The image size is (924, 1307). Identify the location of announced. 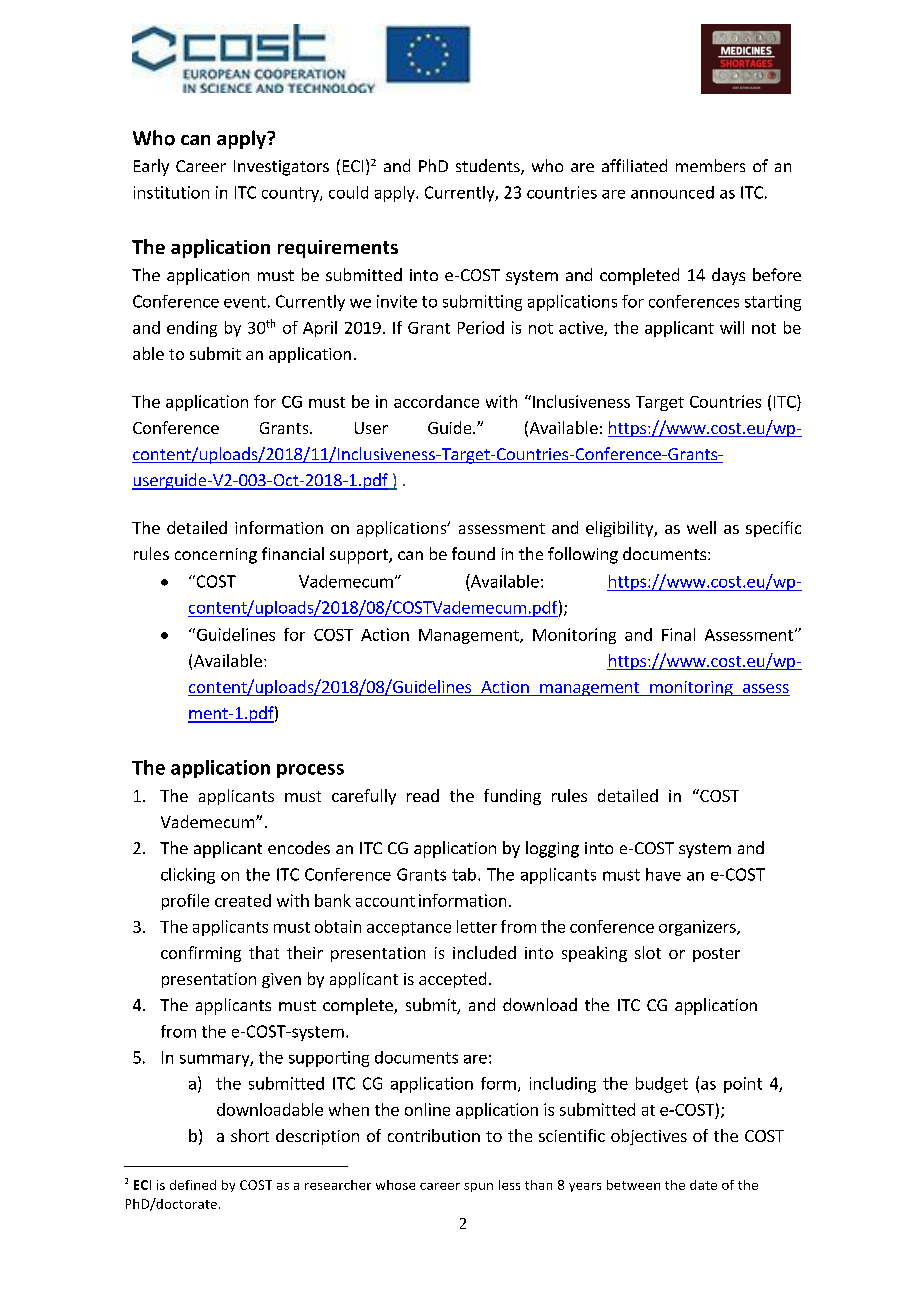
(672, 192).
